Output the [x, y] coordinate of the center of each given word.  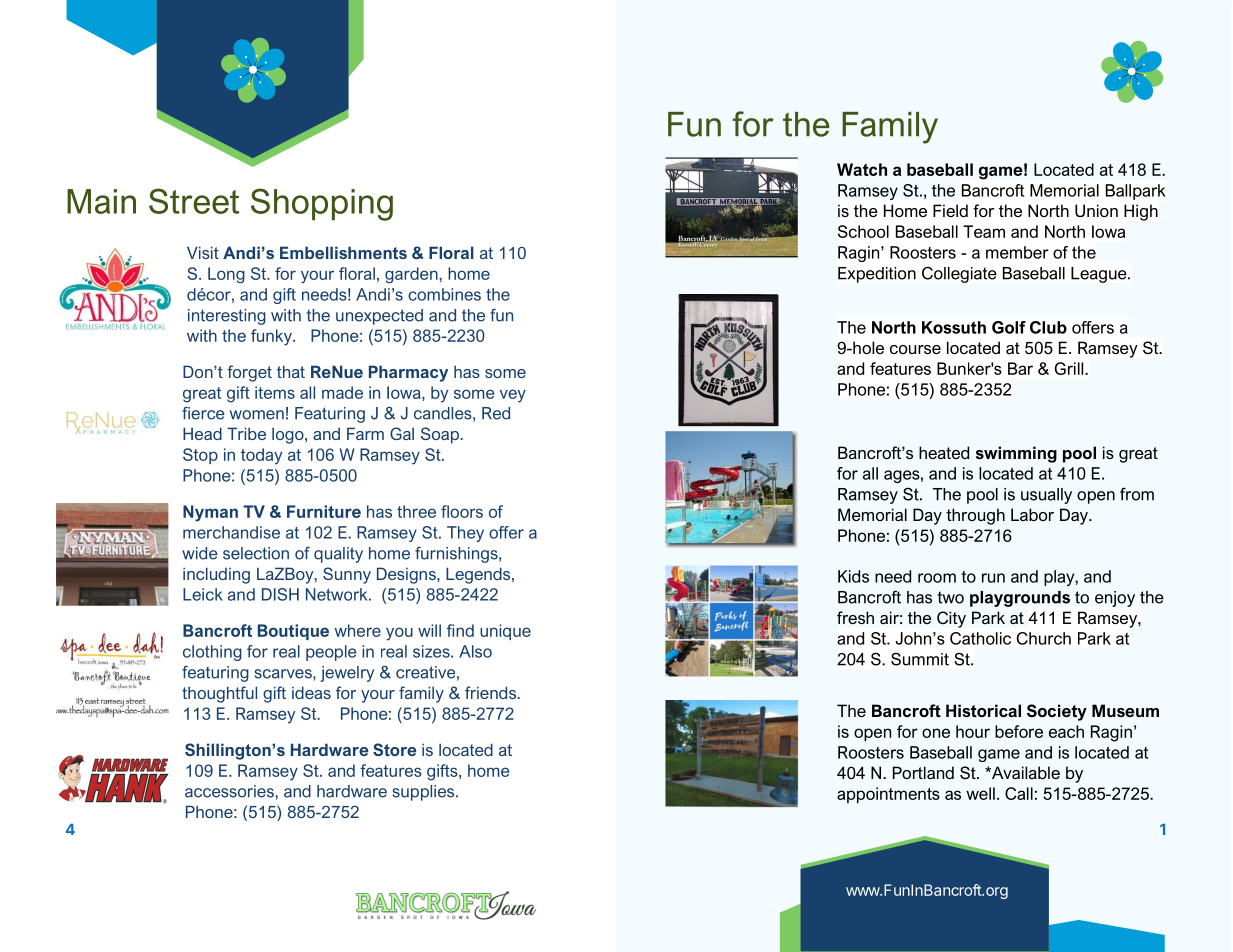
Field [950, 210]
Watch [862, 169]
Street [194, 201]
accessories [230, 791]
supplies [425, 793]
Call [1019, 793]
